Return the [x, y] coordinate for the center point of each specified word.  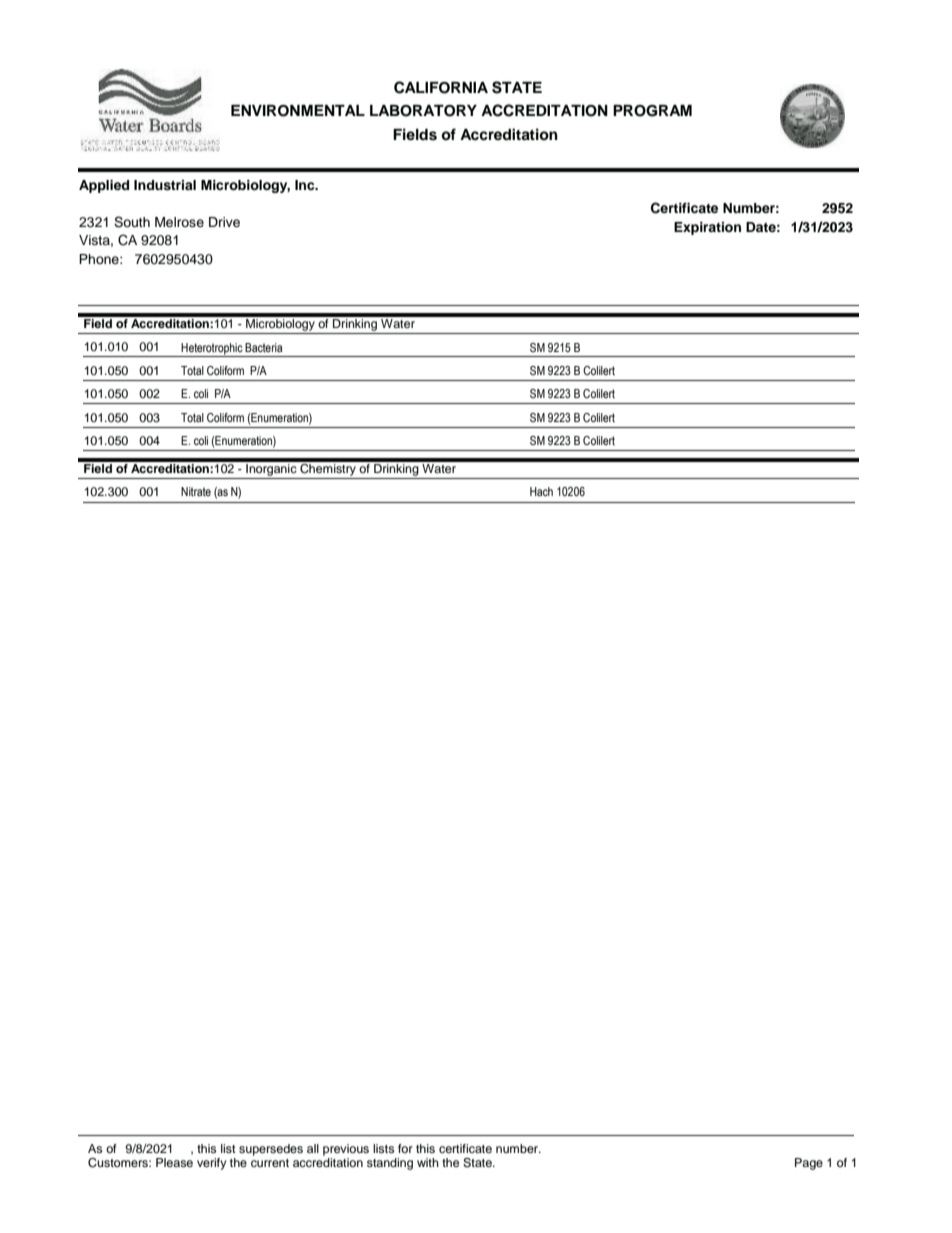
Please [174, 1162]
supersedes [271, 1150]
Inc [306, 185]
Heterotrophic [212, 349]
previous [346, 1150]
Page [809, 1164]
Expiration [707, 228]
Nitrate [196, 491]
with [428, 1162]
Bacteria [263, 347]
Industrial [165, 185]
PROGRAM [652, 111]
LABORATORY [423, 111]
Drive [224, 222]
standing [390, 1164]
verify [212, 1164]
